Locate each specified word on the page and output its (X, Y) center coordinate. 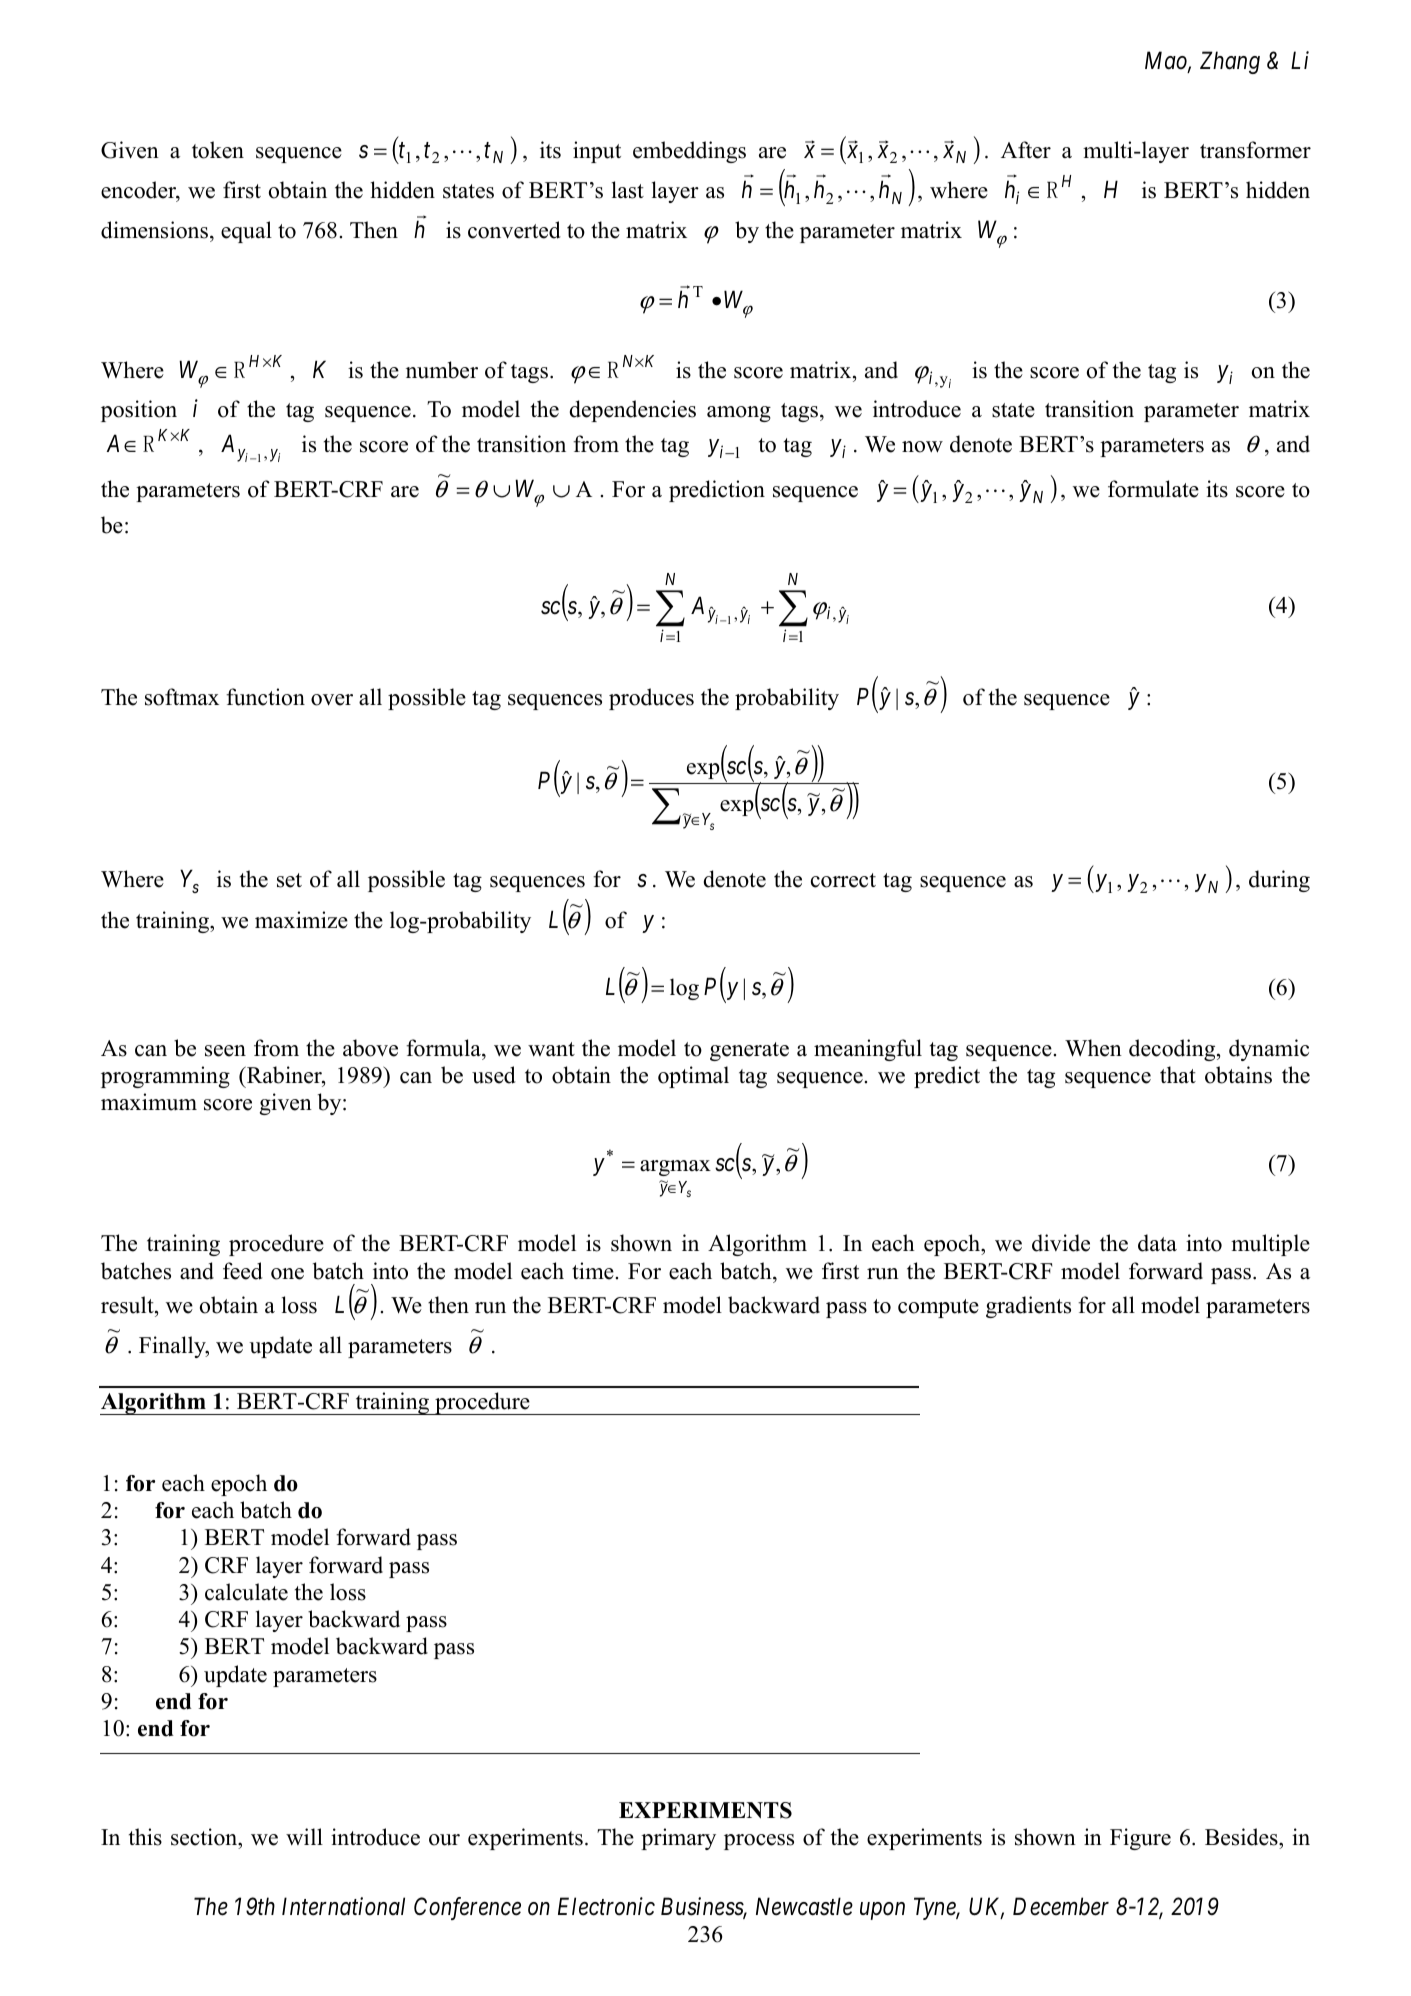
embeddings (689, 152)
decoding (1173, 1050)
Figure (1140, 1839)
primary (678, 1839)
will (304, 1836)
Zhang (1230, 62)
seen (225, 1051)
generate (749, 1051)
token (218, 150)
